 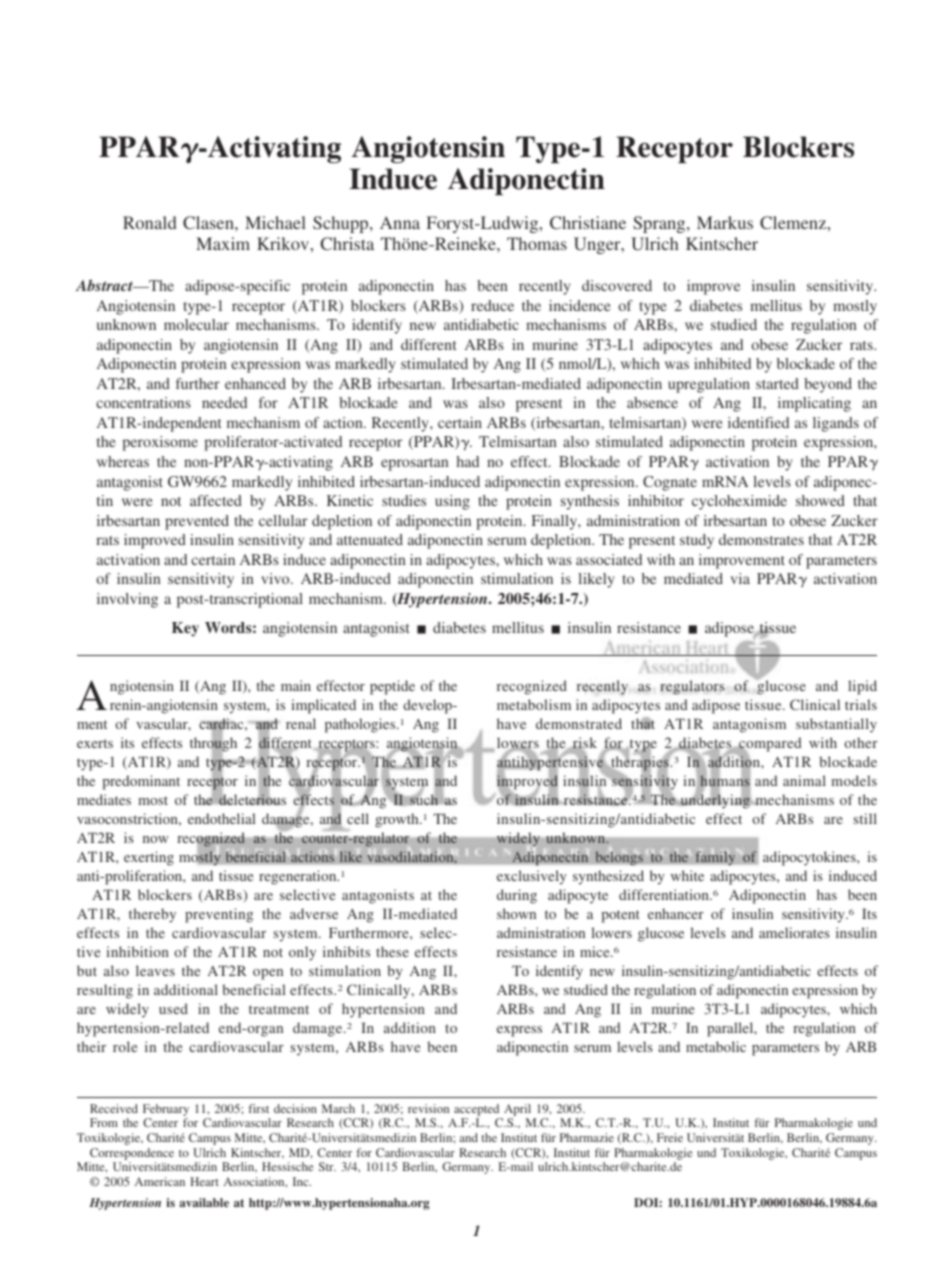 What do you see at coordinates (476, 1110) in the screenshot?
I see `accepted` at bounding box center [476, 1110].
